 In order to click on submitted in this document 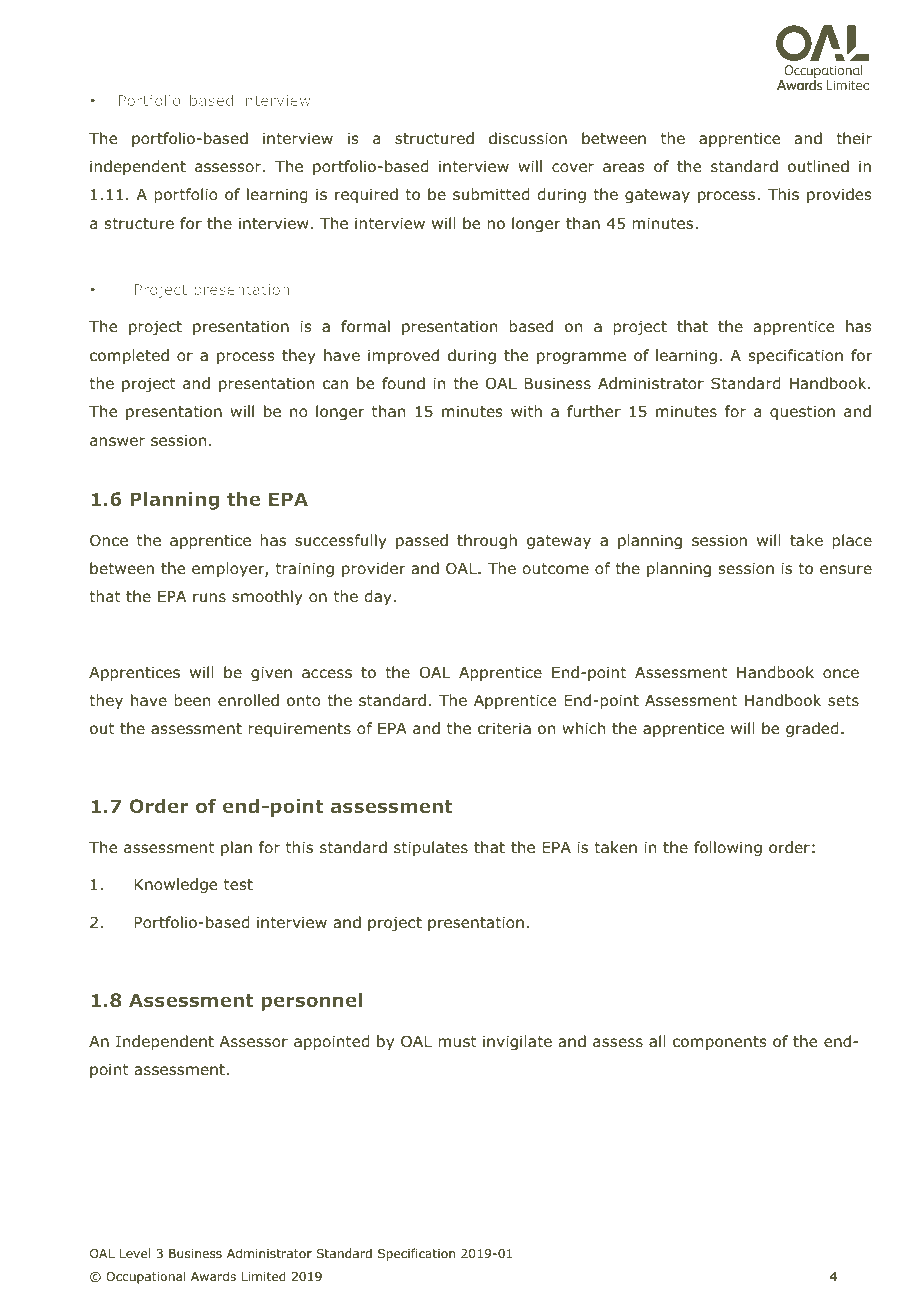, I will do `click(491, 194)`.
